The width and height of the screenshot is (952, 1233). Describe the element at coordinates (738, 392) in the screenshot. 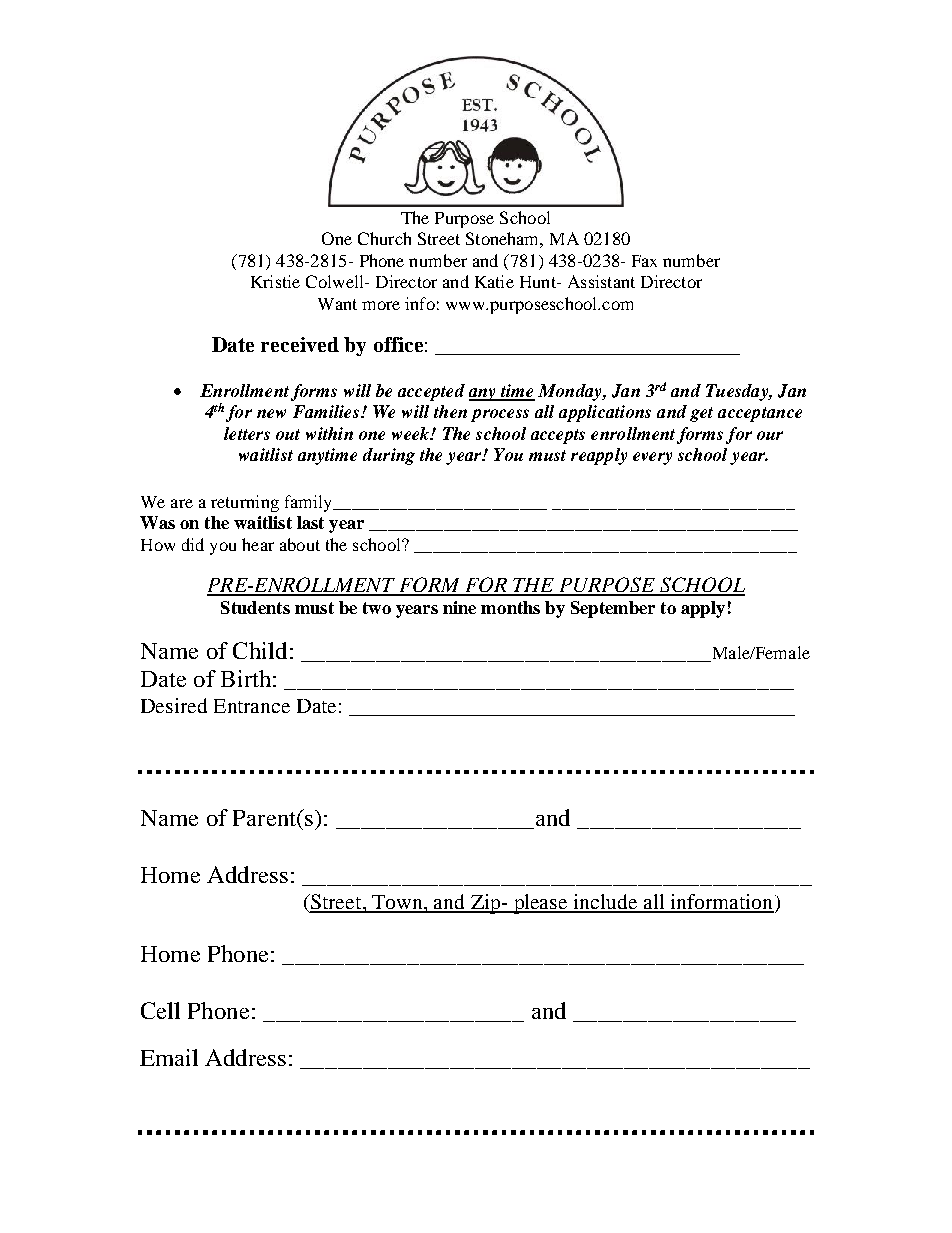

I see `Tuesday` at that location.
